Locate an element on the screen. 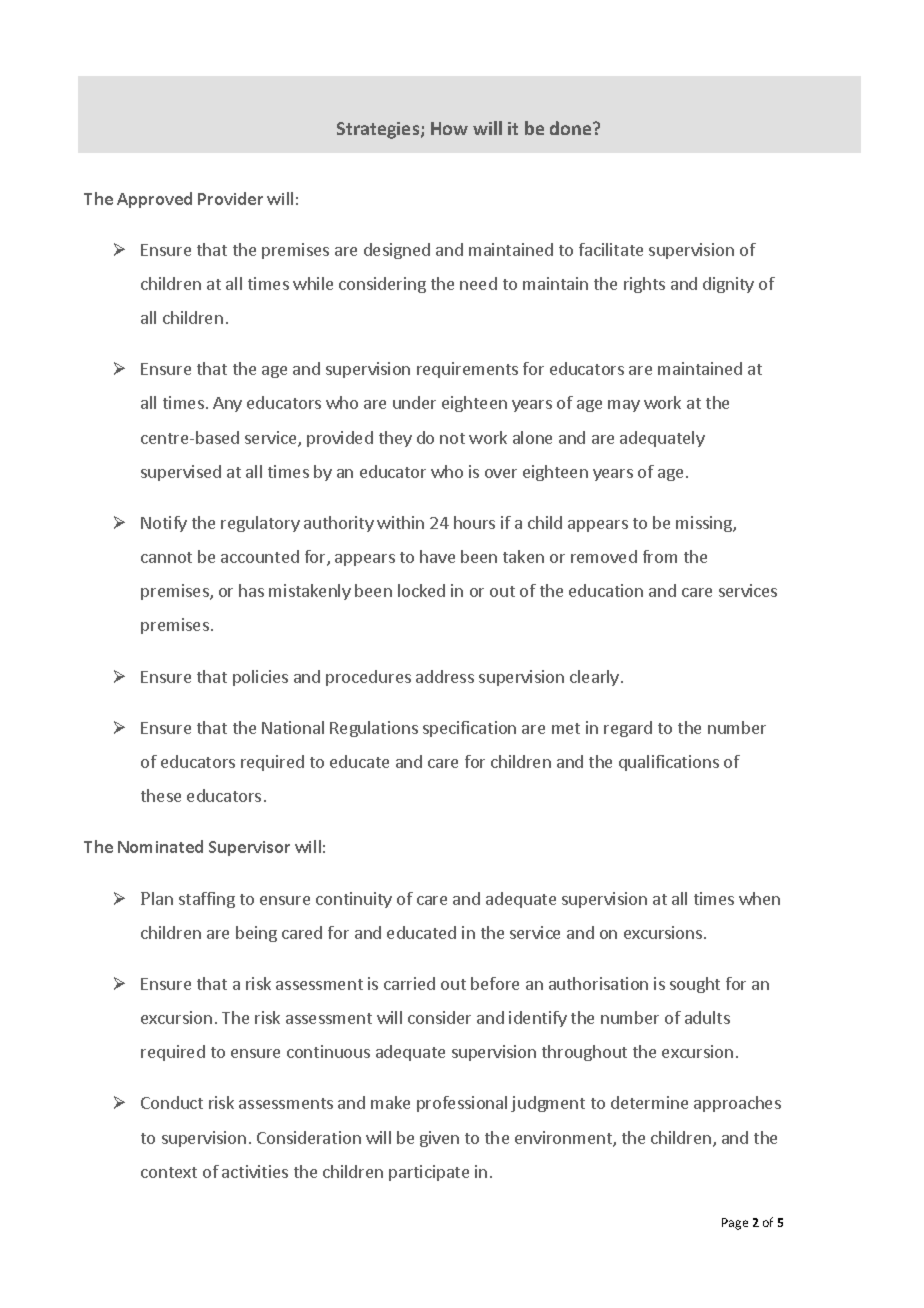 Image resolution: width=924 pixels, height=1308 pixels. Provider is located at coordinates (230, 198).
